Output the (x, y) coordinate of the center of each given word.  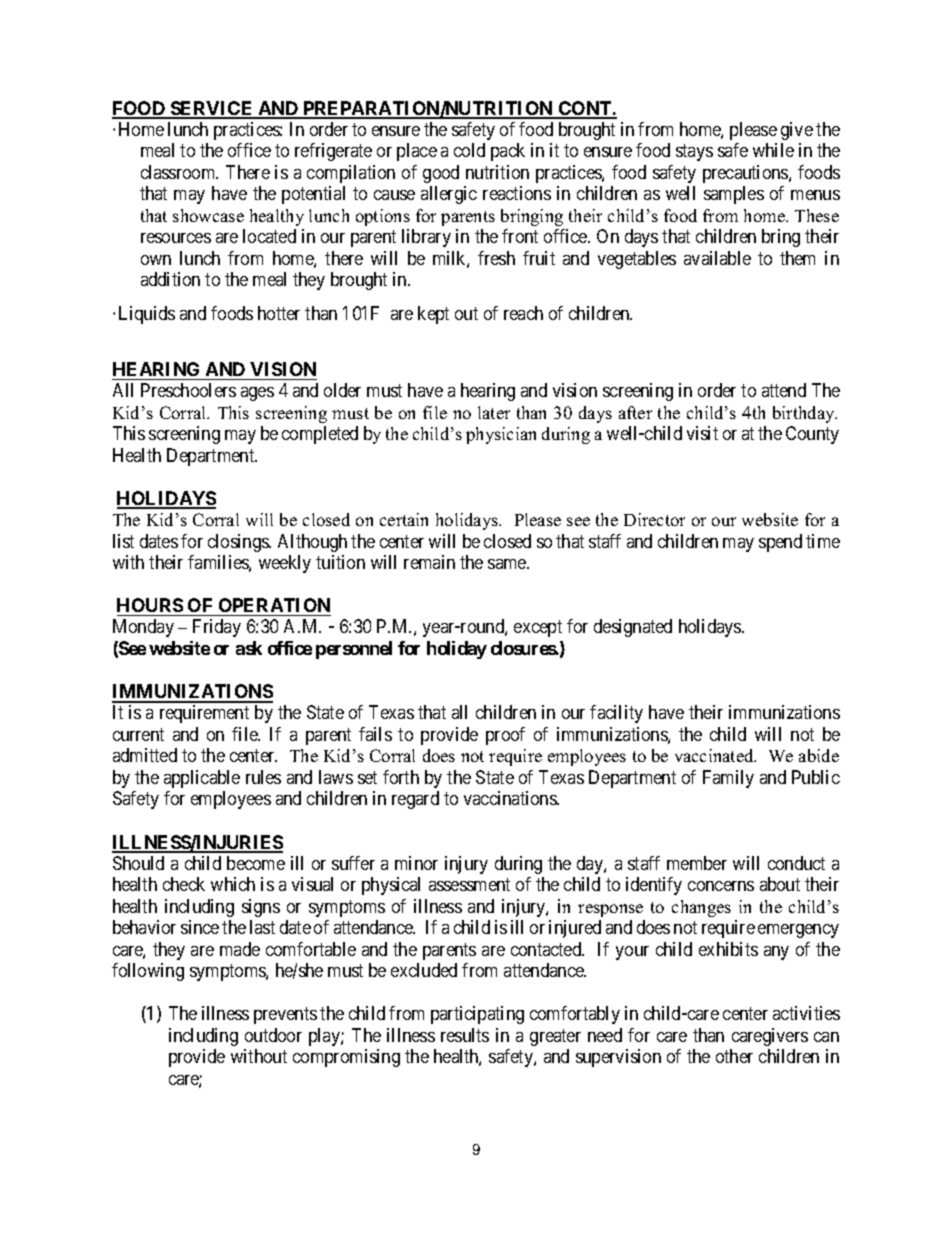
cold (469, 150)
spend (780, 543)
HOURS (150, 605)
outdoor (273, 1035)
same (508, 564)
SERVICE (212, 109)
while (773, 150)
